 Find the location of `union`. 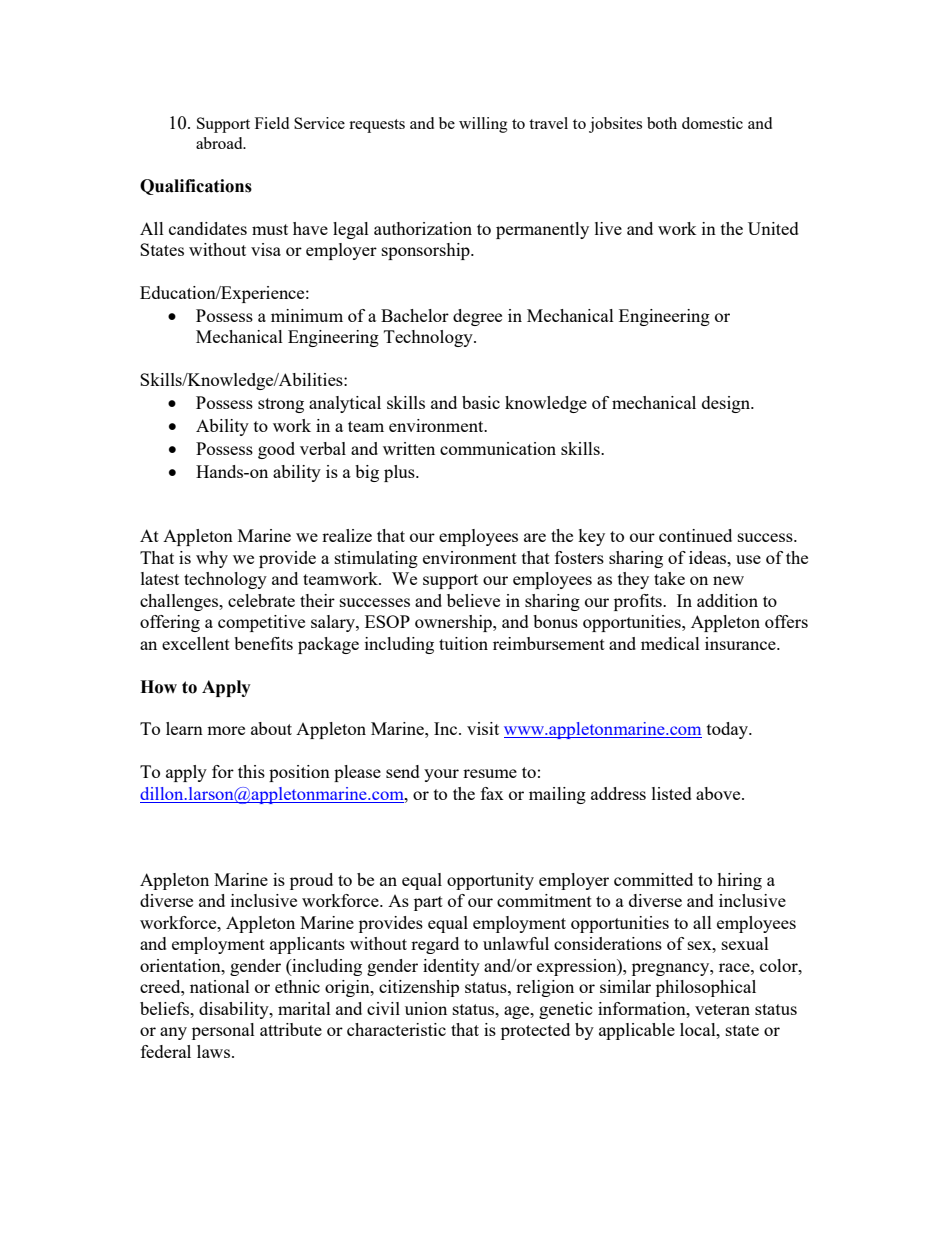

union is located at coordinates (426, 1008).
